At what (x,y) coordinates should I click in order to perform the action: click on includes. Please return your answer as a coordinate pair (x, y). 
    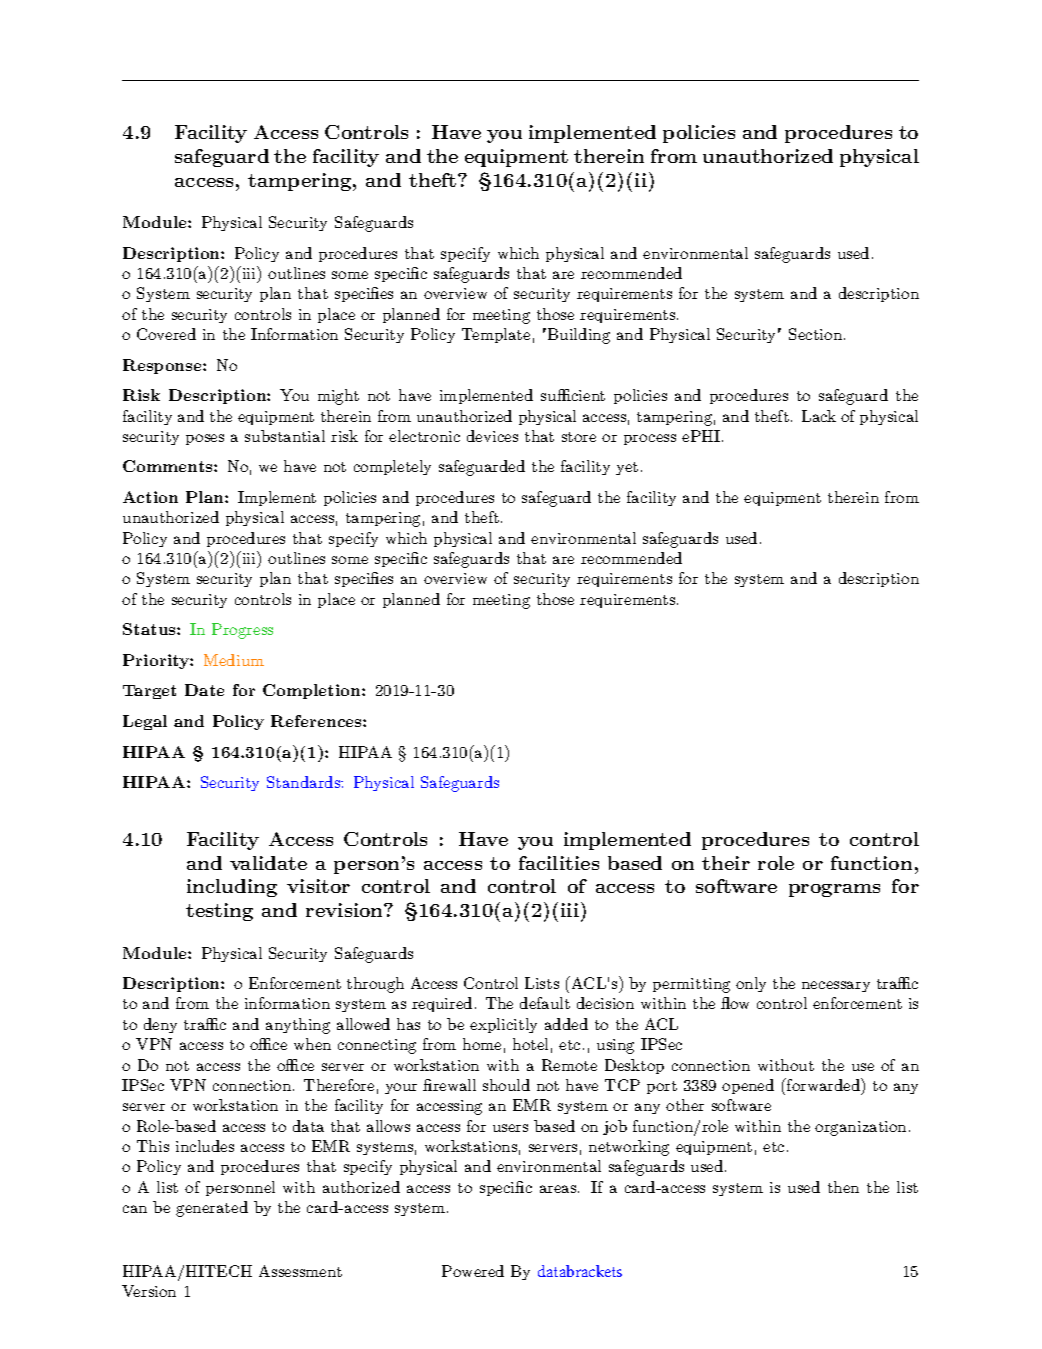
    Looking at the image, I should click on (205, 1146).
